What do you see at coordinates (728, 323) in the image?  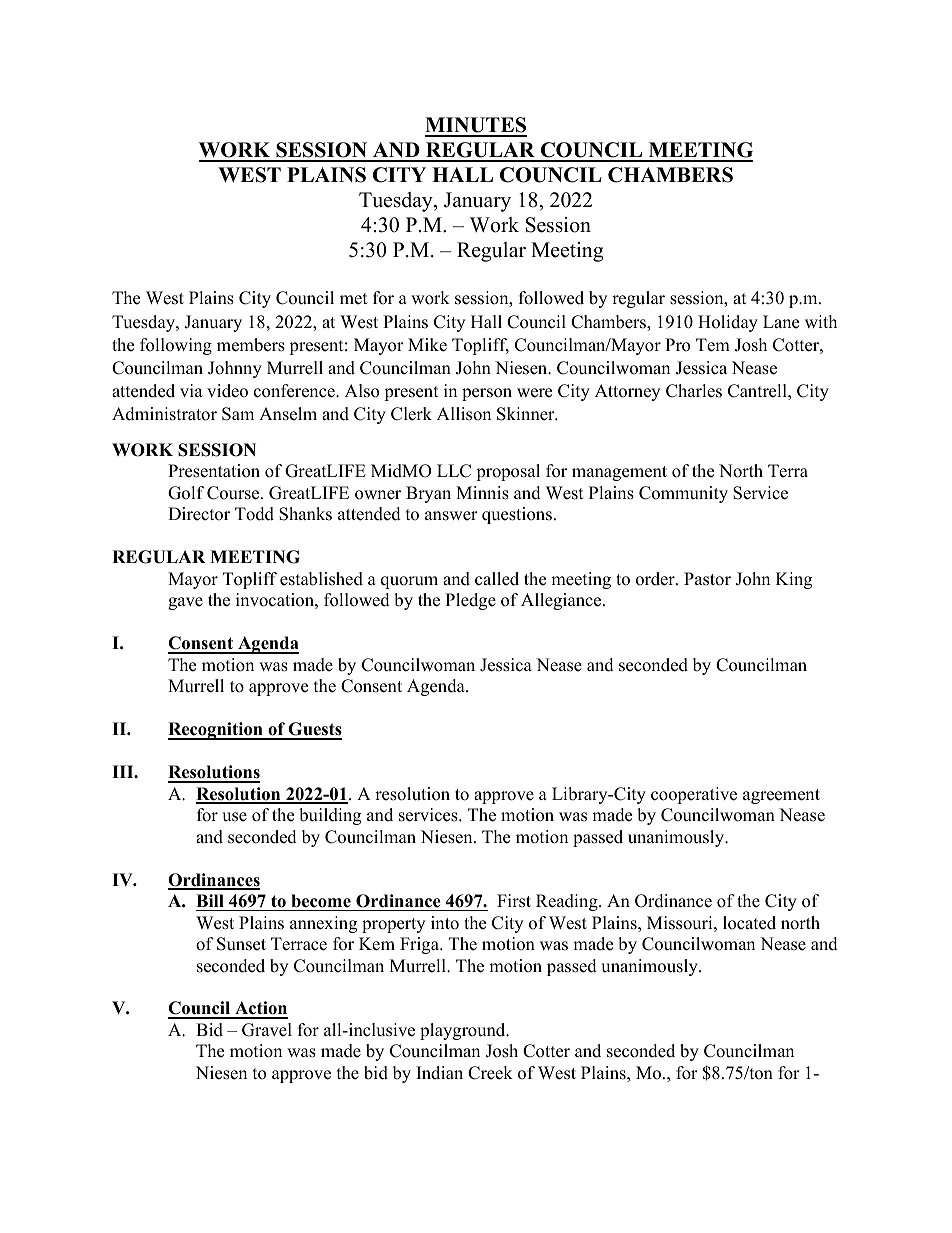 I see `Holiday` at bounding box center [728, 323].
